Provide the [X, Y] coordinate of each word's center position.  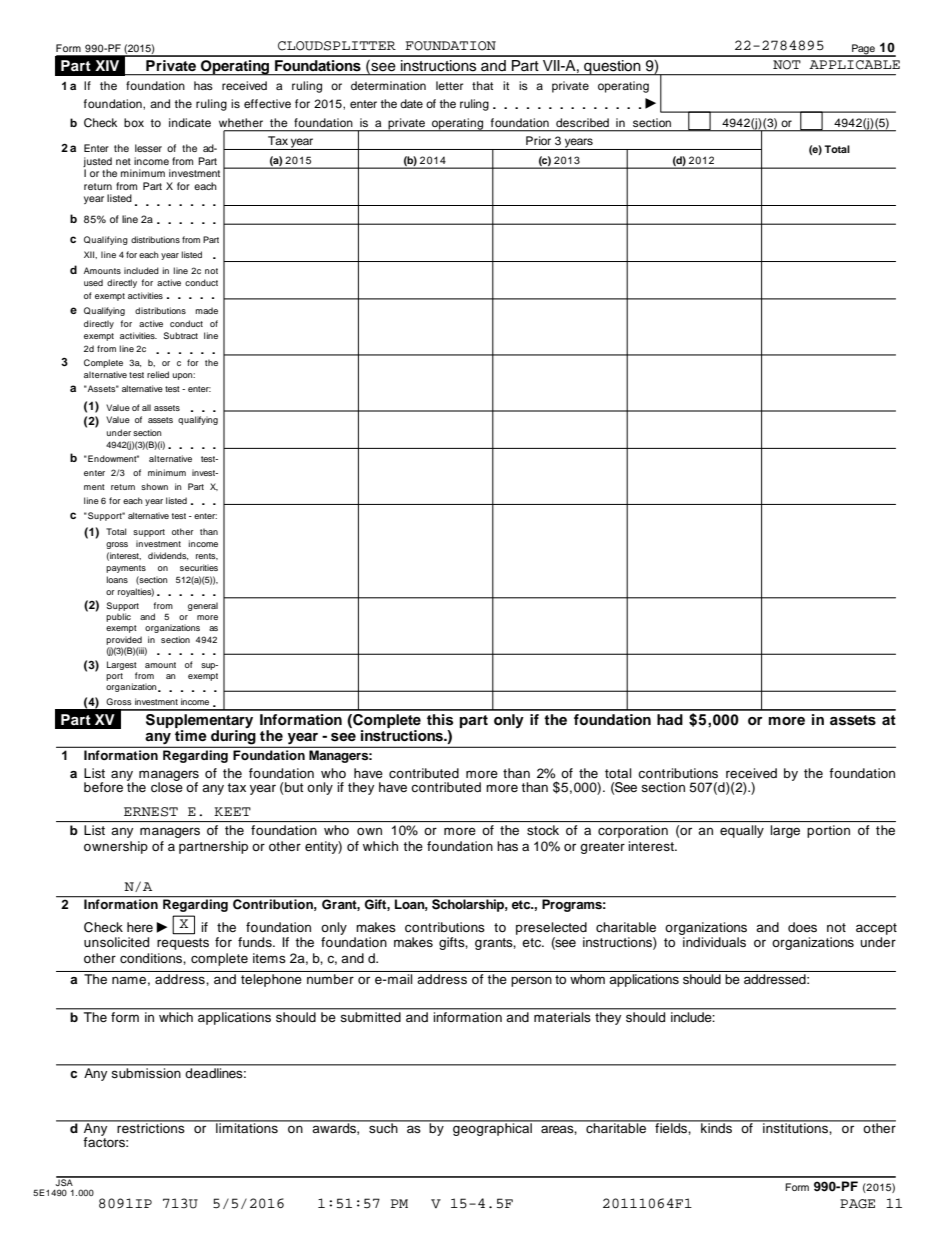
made [206, 310]
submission [146, 1071]
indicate [190, 122]
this [440, 720]
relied [158, 374]
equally [742, 831]
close [167, 786]
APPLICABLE [854, 65]
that [482, 85]
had [670, 719]
